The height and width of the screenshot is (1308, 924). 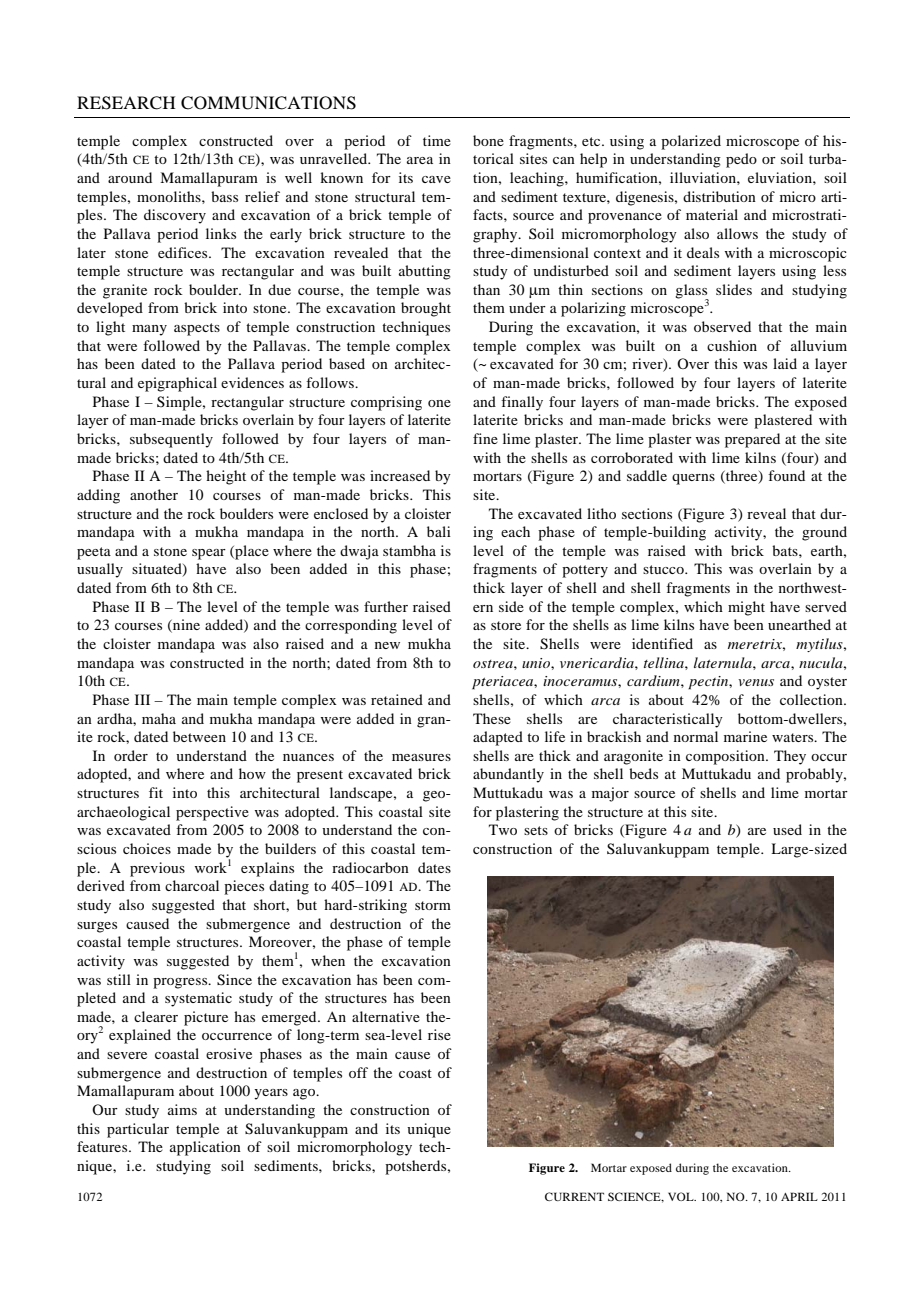 What do you see at coordinates (741, 160) in the screenshot?
I see `pedo` at bounding box center [741, 160].
